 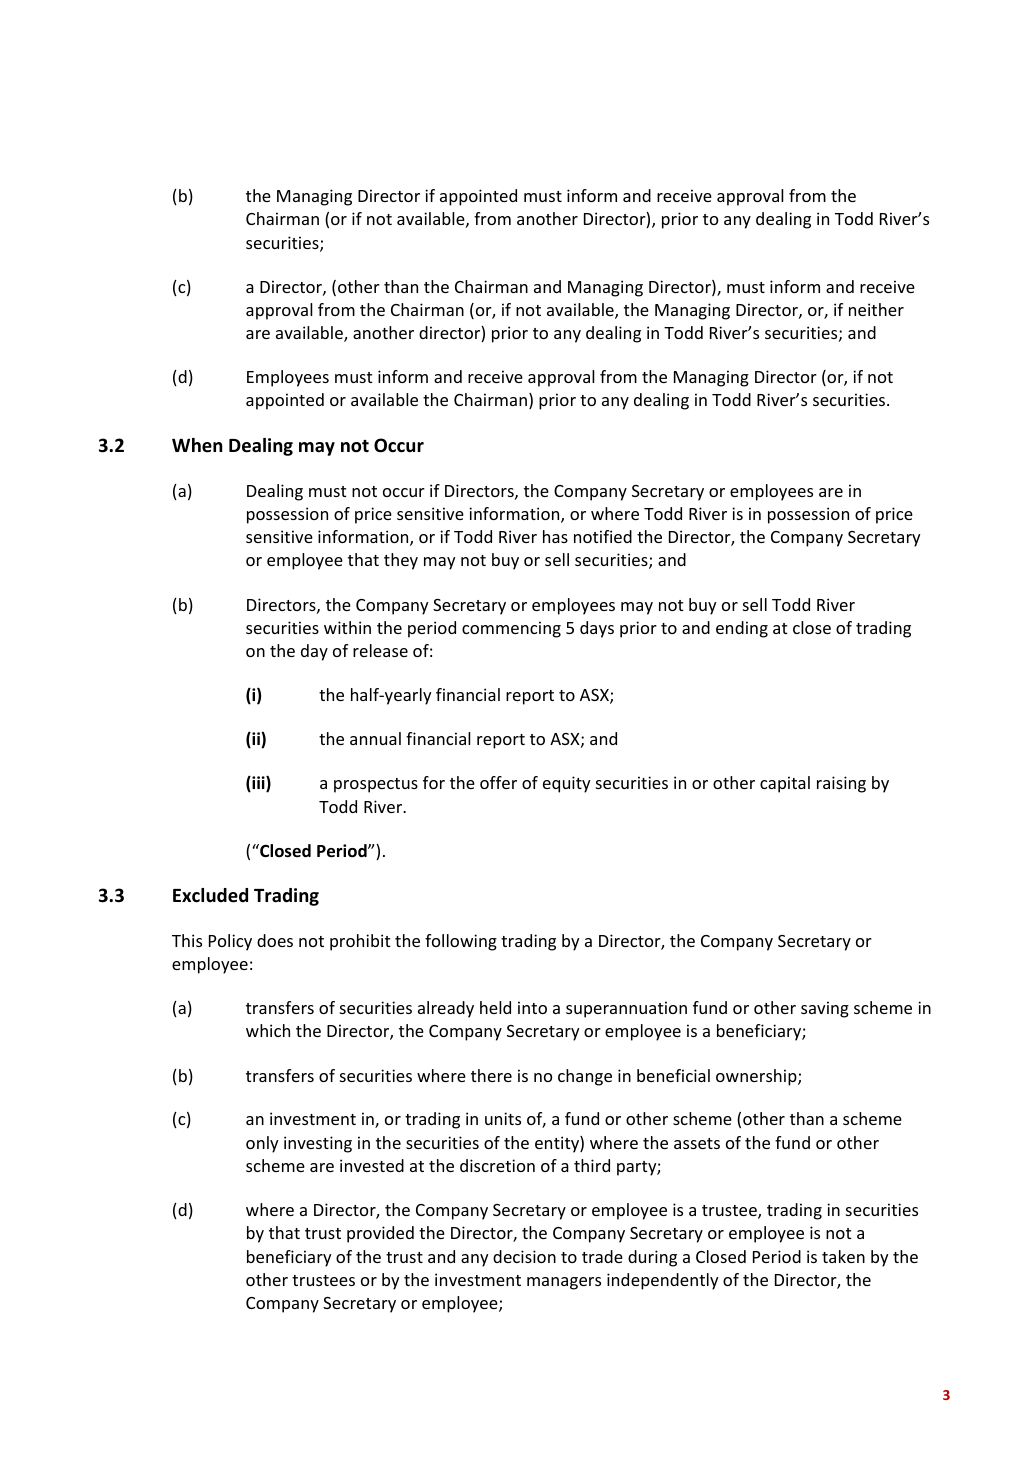 What do you see at coordinates (742, 629) in the image?
I see `ending` at bounding box center [742, 629].
